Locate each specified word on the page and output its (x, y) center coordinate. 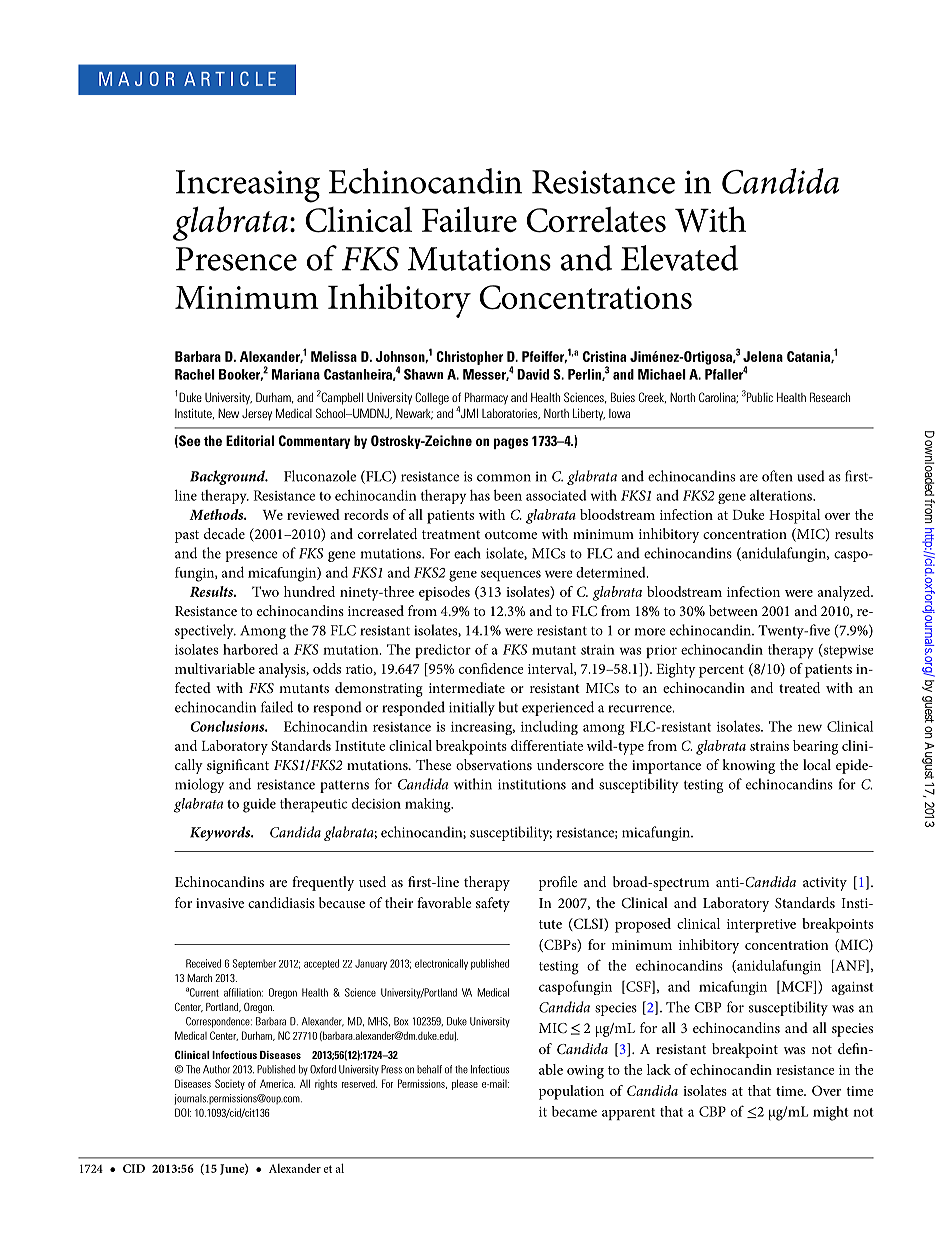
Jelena (763, 356)
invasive (220, 903)
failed (277, 707)
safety (493, 904)
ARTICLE (230, 78)
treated (799, 687)
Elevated (679, 258)
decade (224, 533)
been (508, 495)
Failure (469, 219)
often (777, 476)
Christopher (470, 358)
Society (230, 1084)
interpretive (761, 926)
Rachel (195, 374)
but (508, 707)
